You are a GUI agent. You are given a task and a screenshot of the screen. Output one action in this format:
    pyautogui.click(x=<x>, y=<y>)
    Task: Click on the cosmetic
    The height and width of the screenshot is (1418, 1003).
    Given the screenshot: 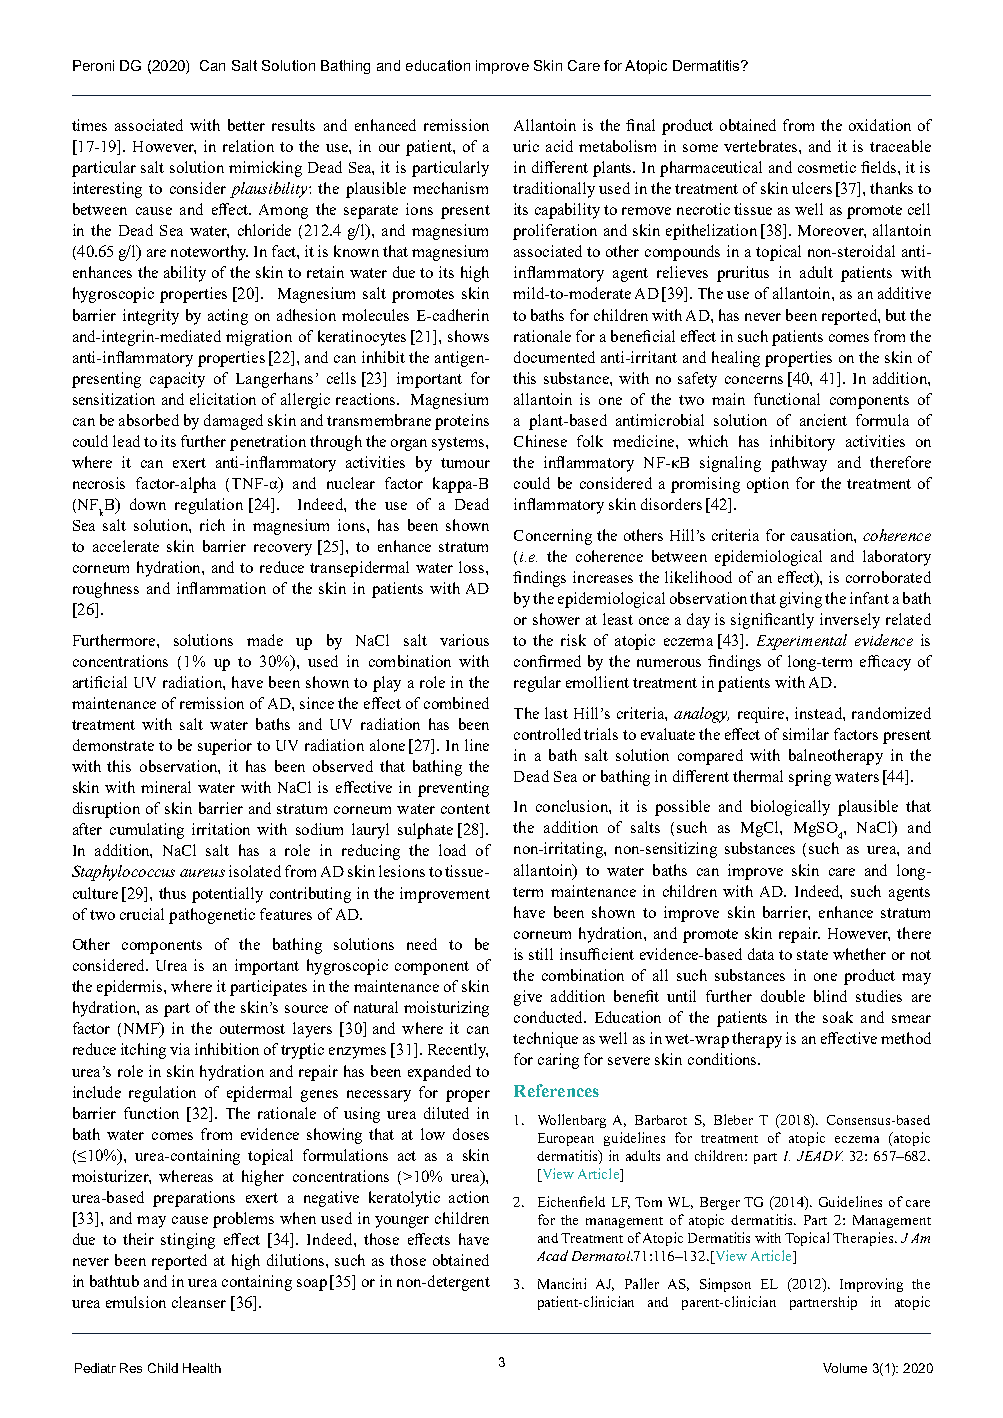 What is the action you would take?
    pyautogui.click(x=827, y=167)
